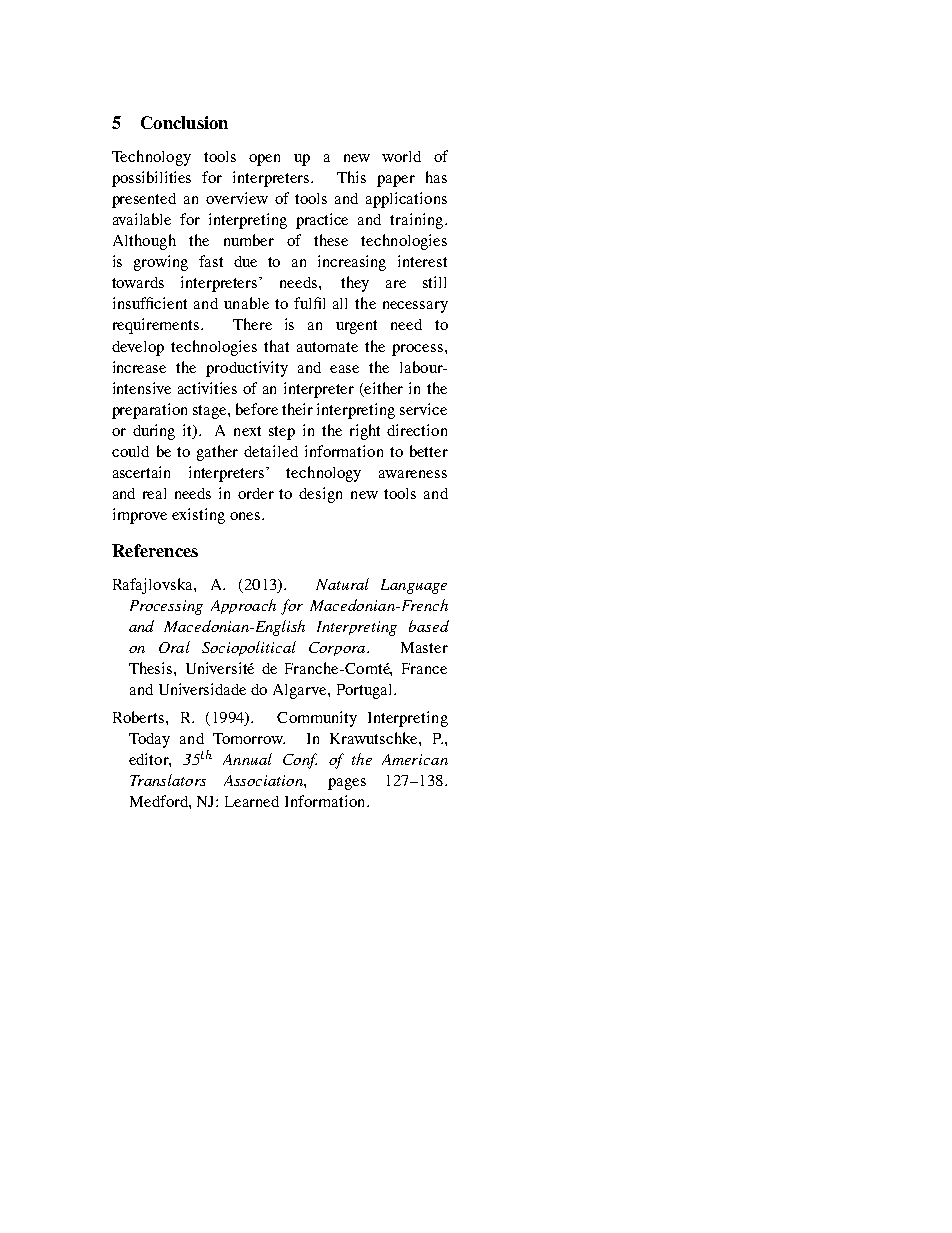 The image size is (952, 1233). What do you see at coordinates (184, 122) in the image?
I see `Conclusion` at bounding box center [184, 122].
